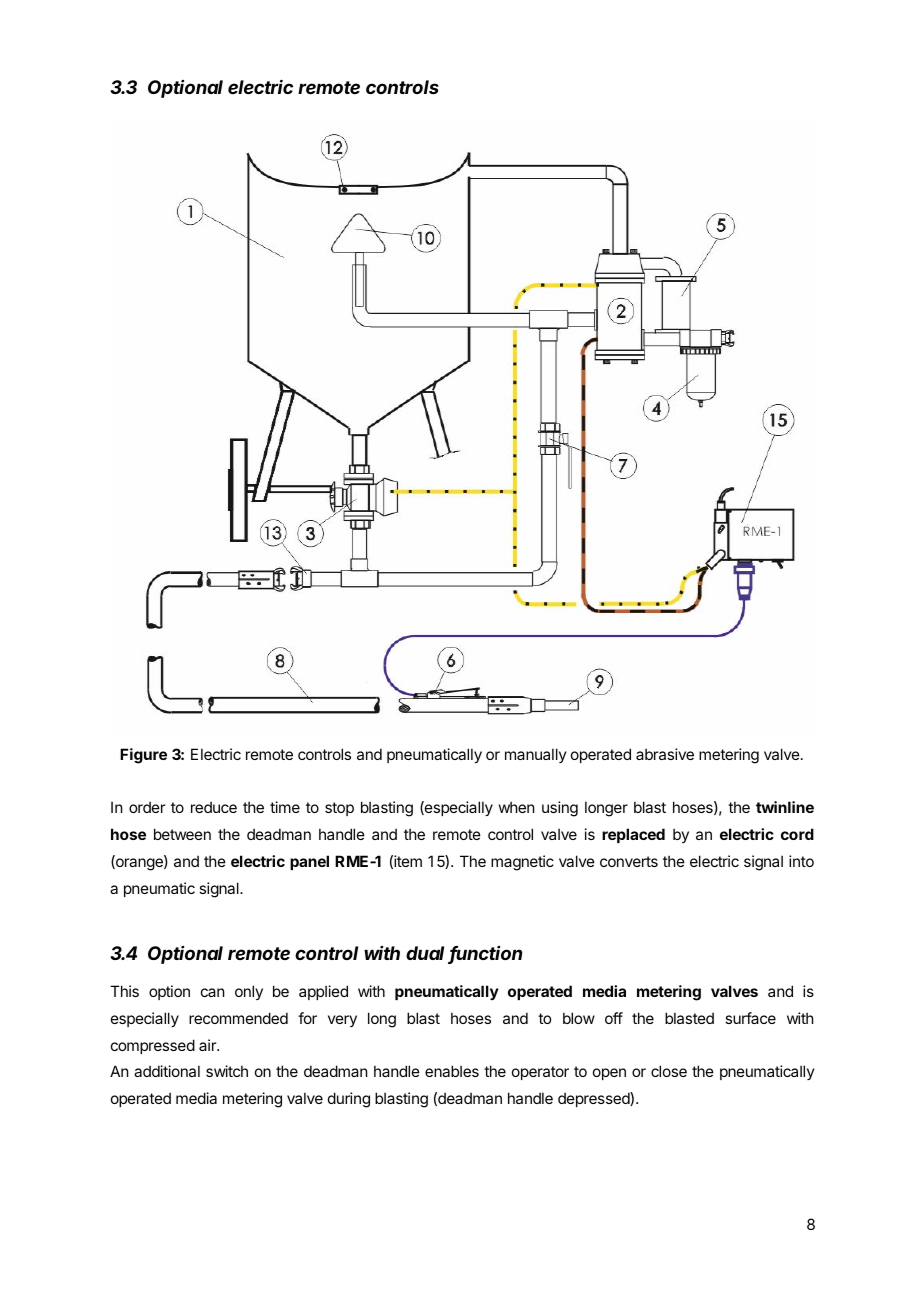 This image has width=924, height=1308. Describe the element at coordinates (143, 756) in the image. I see `Figure` at that location.
